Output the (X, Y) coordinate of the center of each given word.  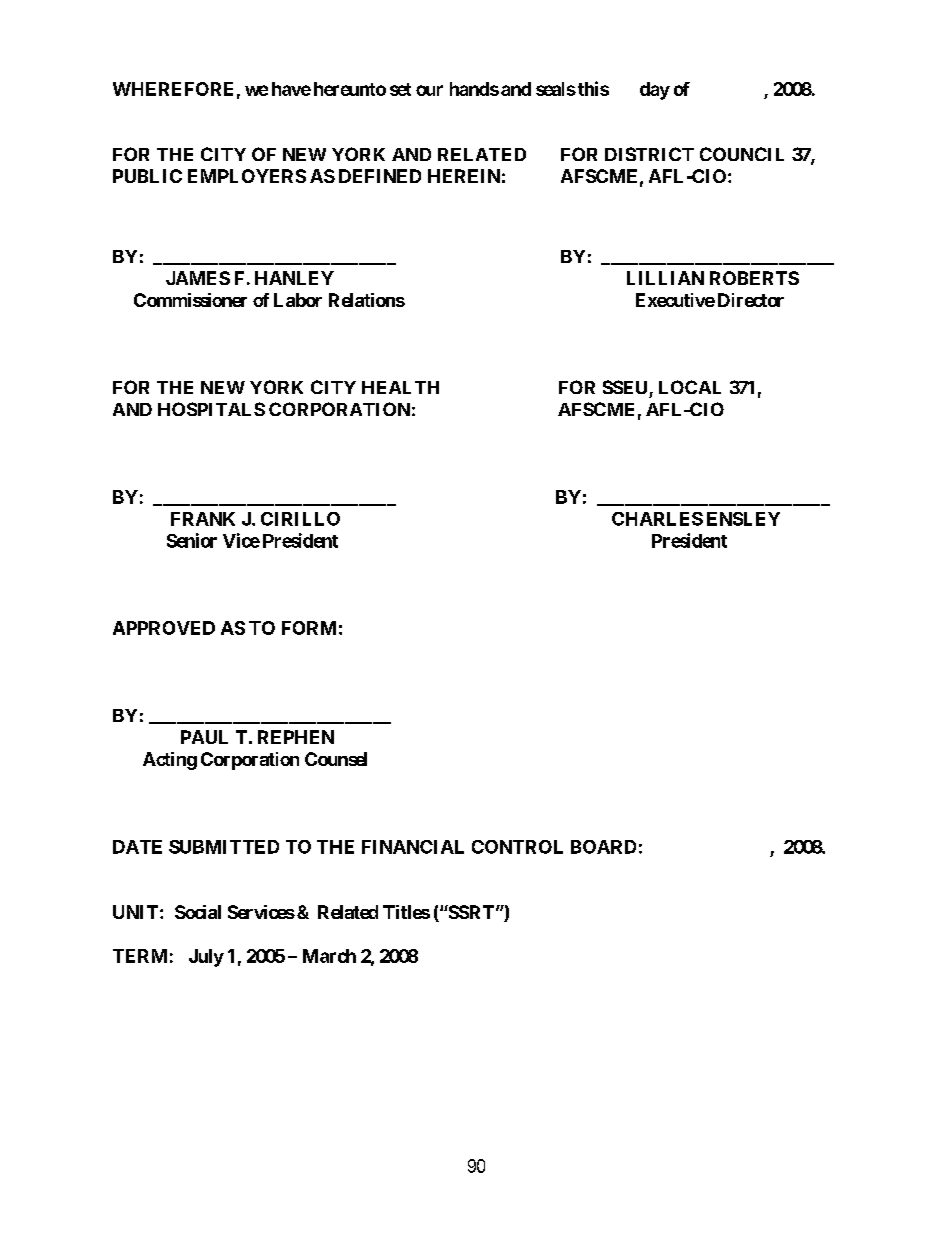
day (655, 91)
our (429, 90)
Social (198, 912)
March (329, 956)
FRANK (203, 519)
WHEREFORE (173, 89)
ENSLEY (743, 519)
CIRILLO (300, 519)
